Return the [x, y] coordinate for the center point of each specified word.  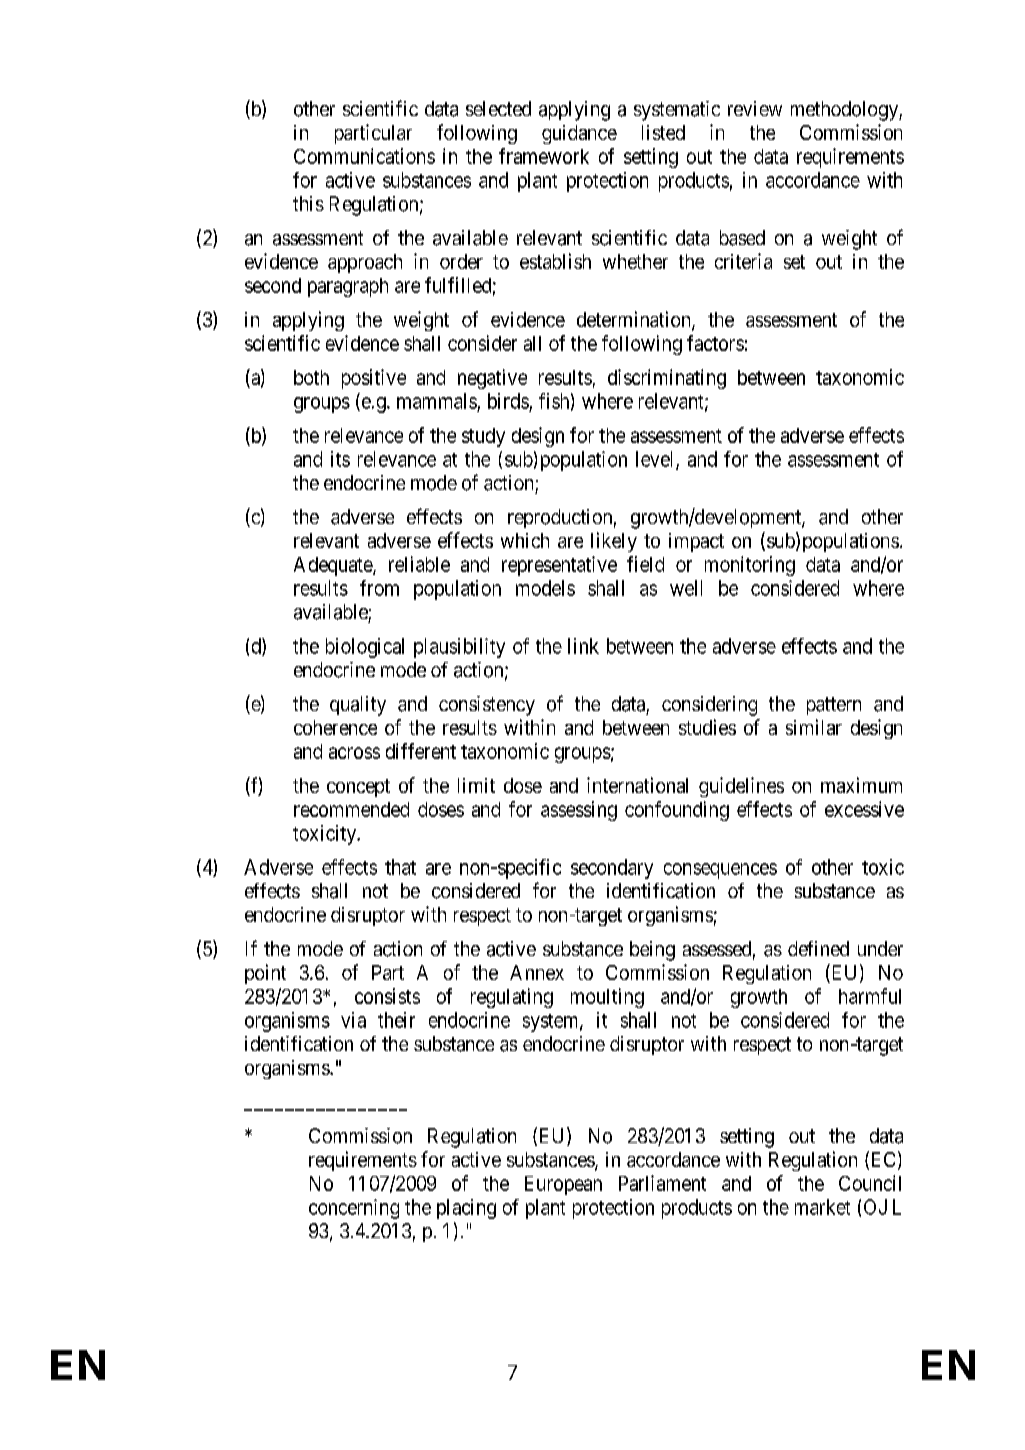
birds [508, 401]
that [400, 867]
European [563, 1185]
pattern [834, 706]
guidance [579, 134]
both [311, 377]
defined [818, 948]
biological [365, 648]
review [755, 108]
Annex [537, 972]
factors [715, 343]
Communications [364, 156]
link [583, 646]
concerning [354, 1209]
